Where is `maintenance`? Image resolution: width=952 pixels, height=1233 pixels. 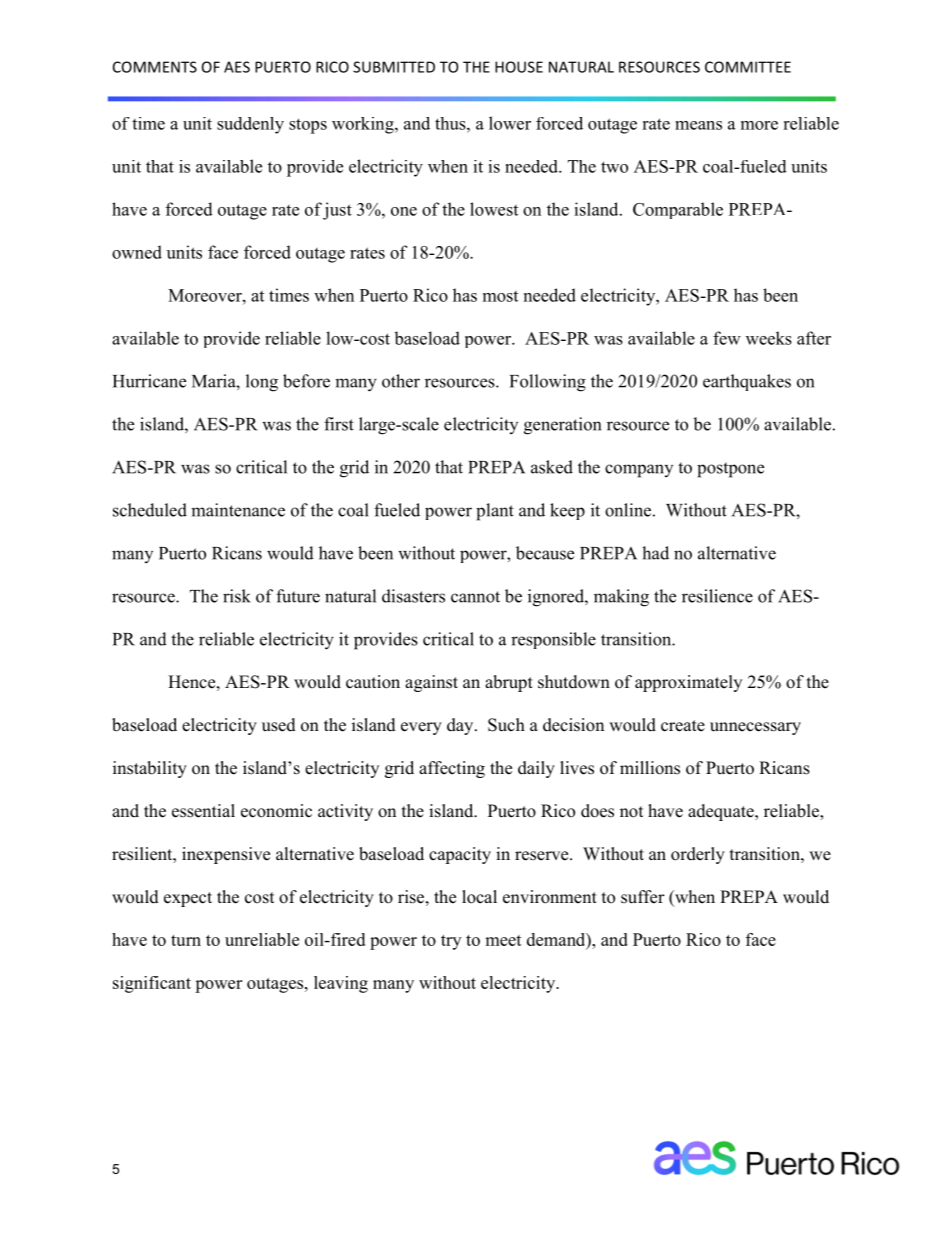
maintenance is located at coordinates (238, 510).
